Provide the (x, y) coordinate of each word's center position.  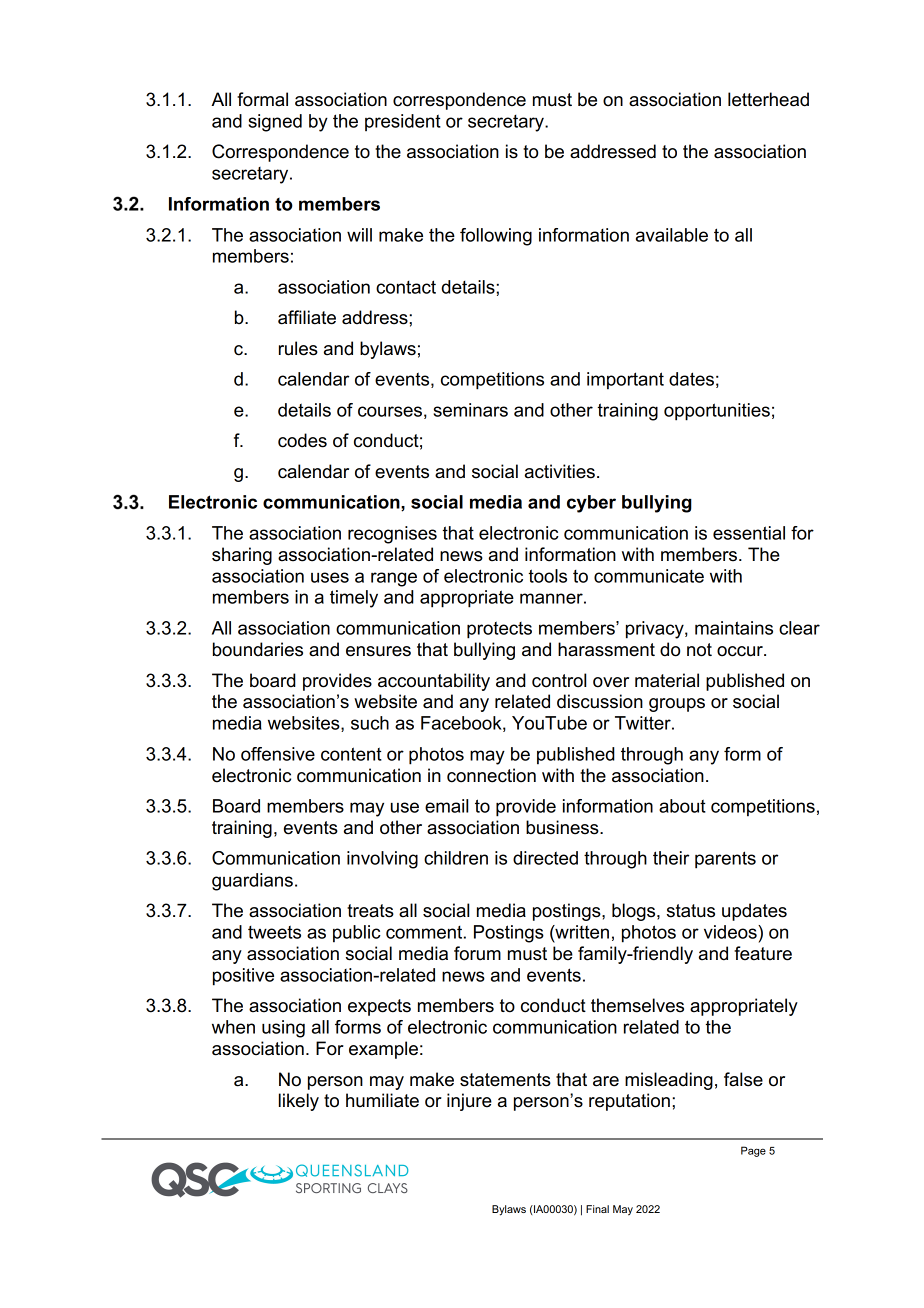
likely (299, 1102)
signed (275, 123)
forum (477, 953)
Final (597, 1209)
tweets (274, 932)
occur (741, 651)
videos (731, 932)
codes (302, 440)
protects (499, 630)
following (496, 237)
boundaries (258, 649)
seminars (470, 410)
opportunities (717, 412)
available (672, 235)
